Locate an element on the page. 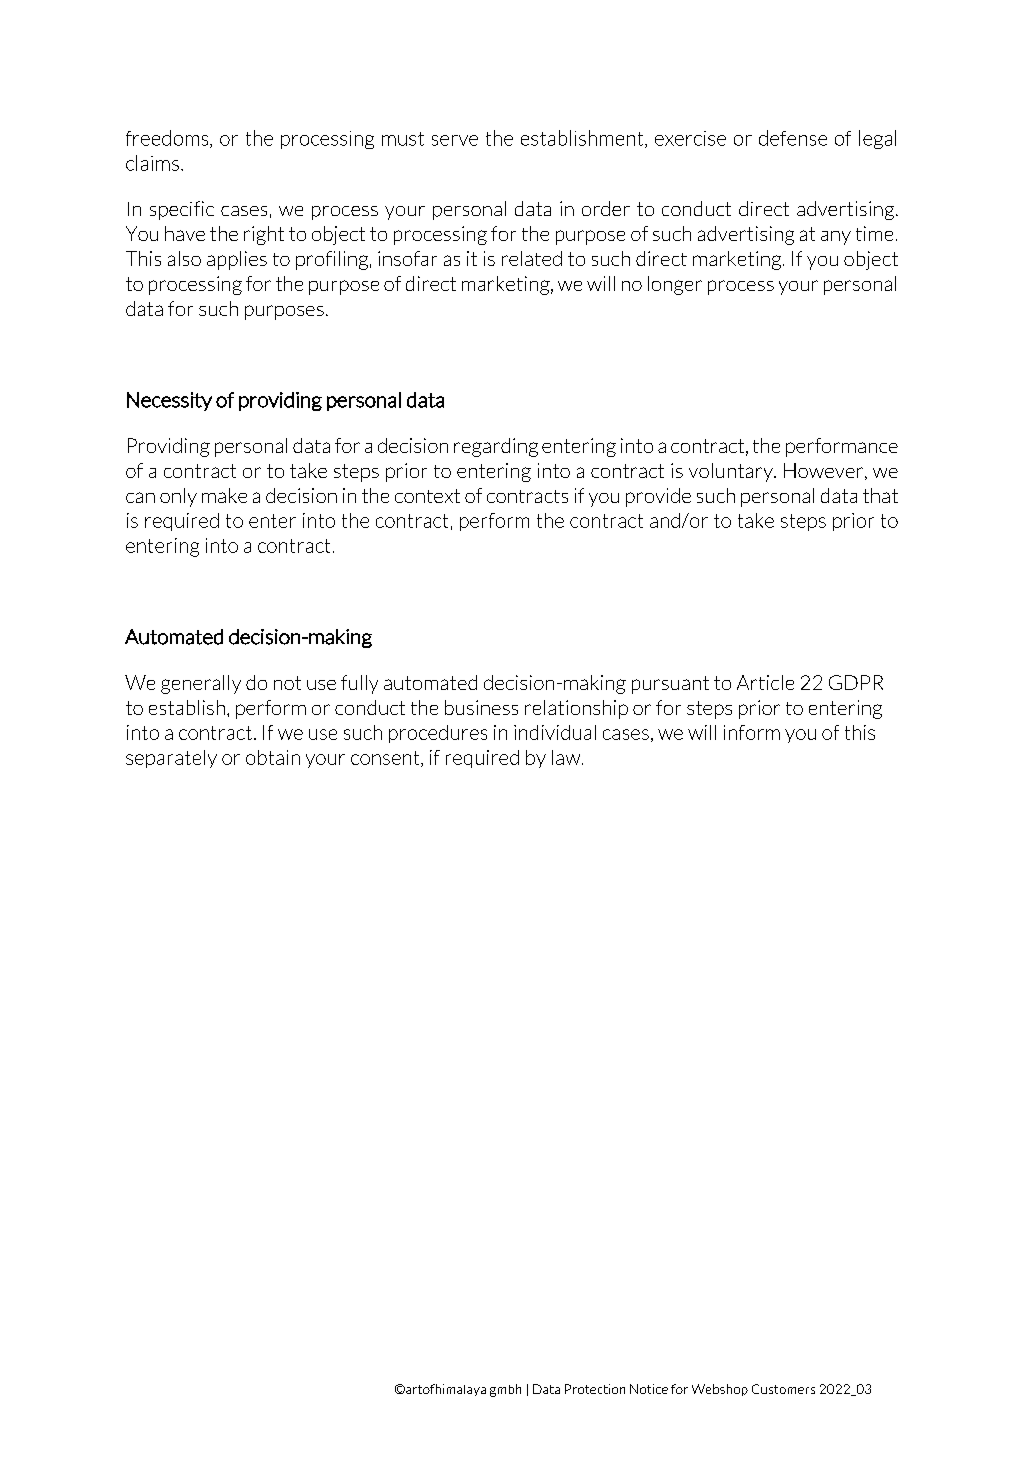 The image size is (1031, 1458). law is located at coordinates (567, 757).
